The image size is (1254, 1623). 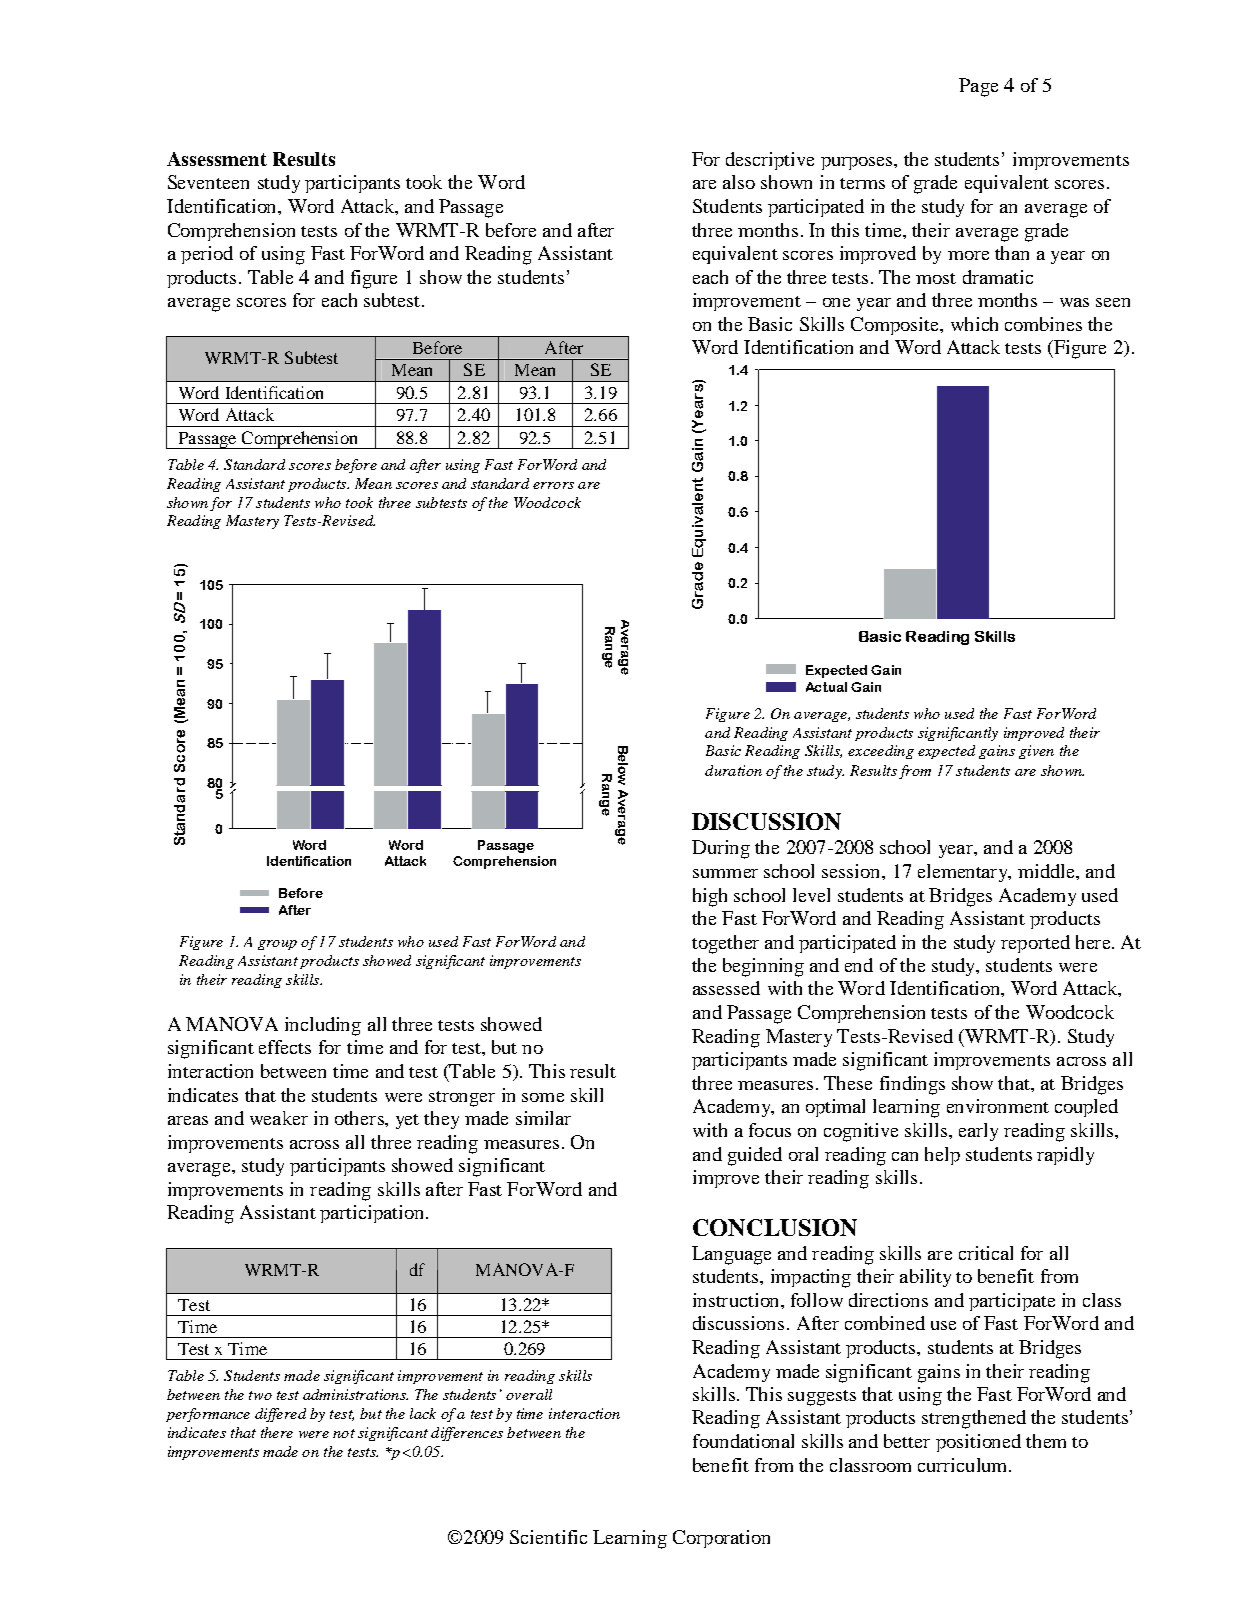 I want to click on not, so click(x=344, y=1433).
